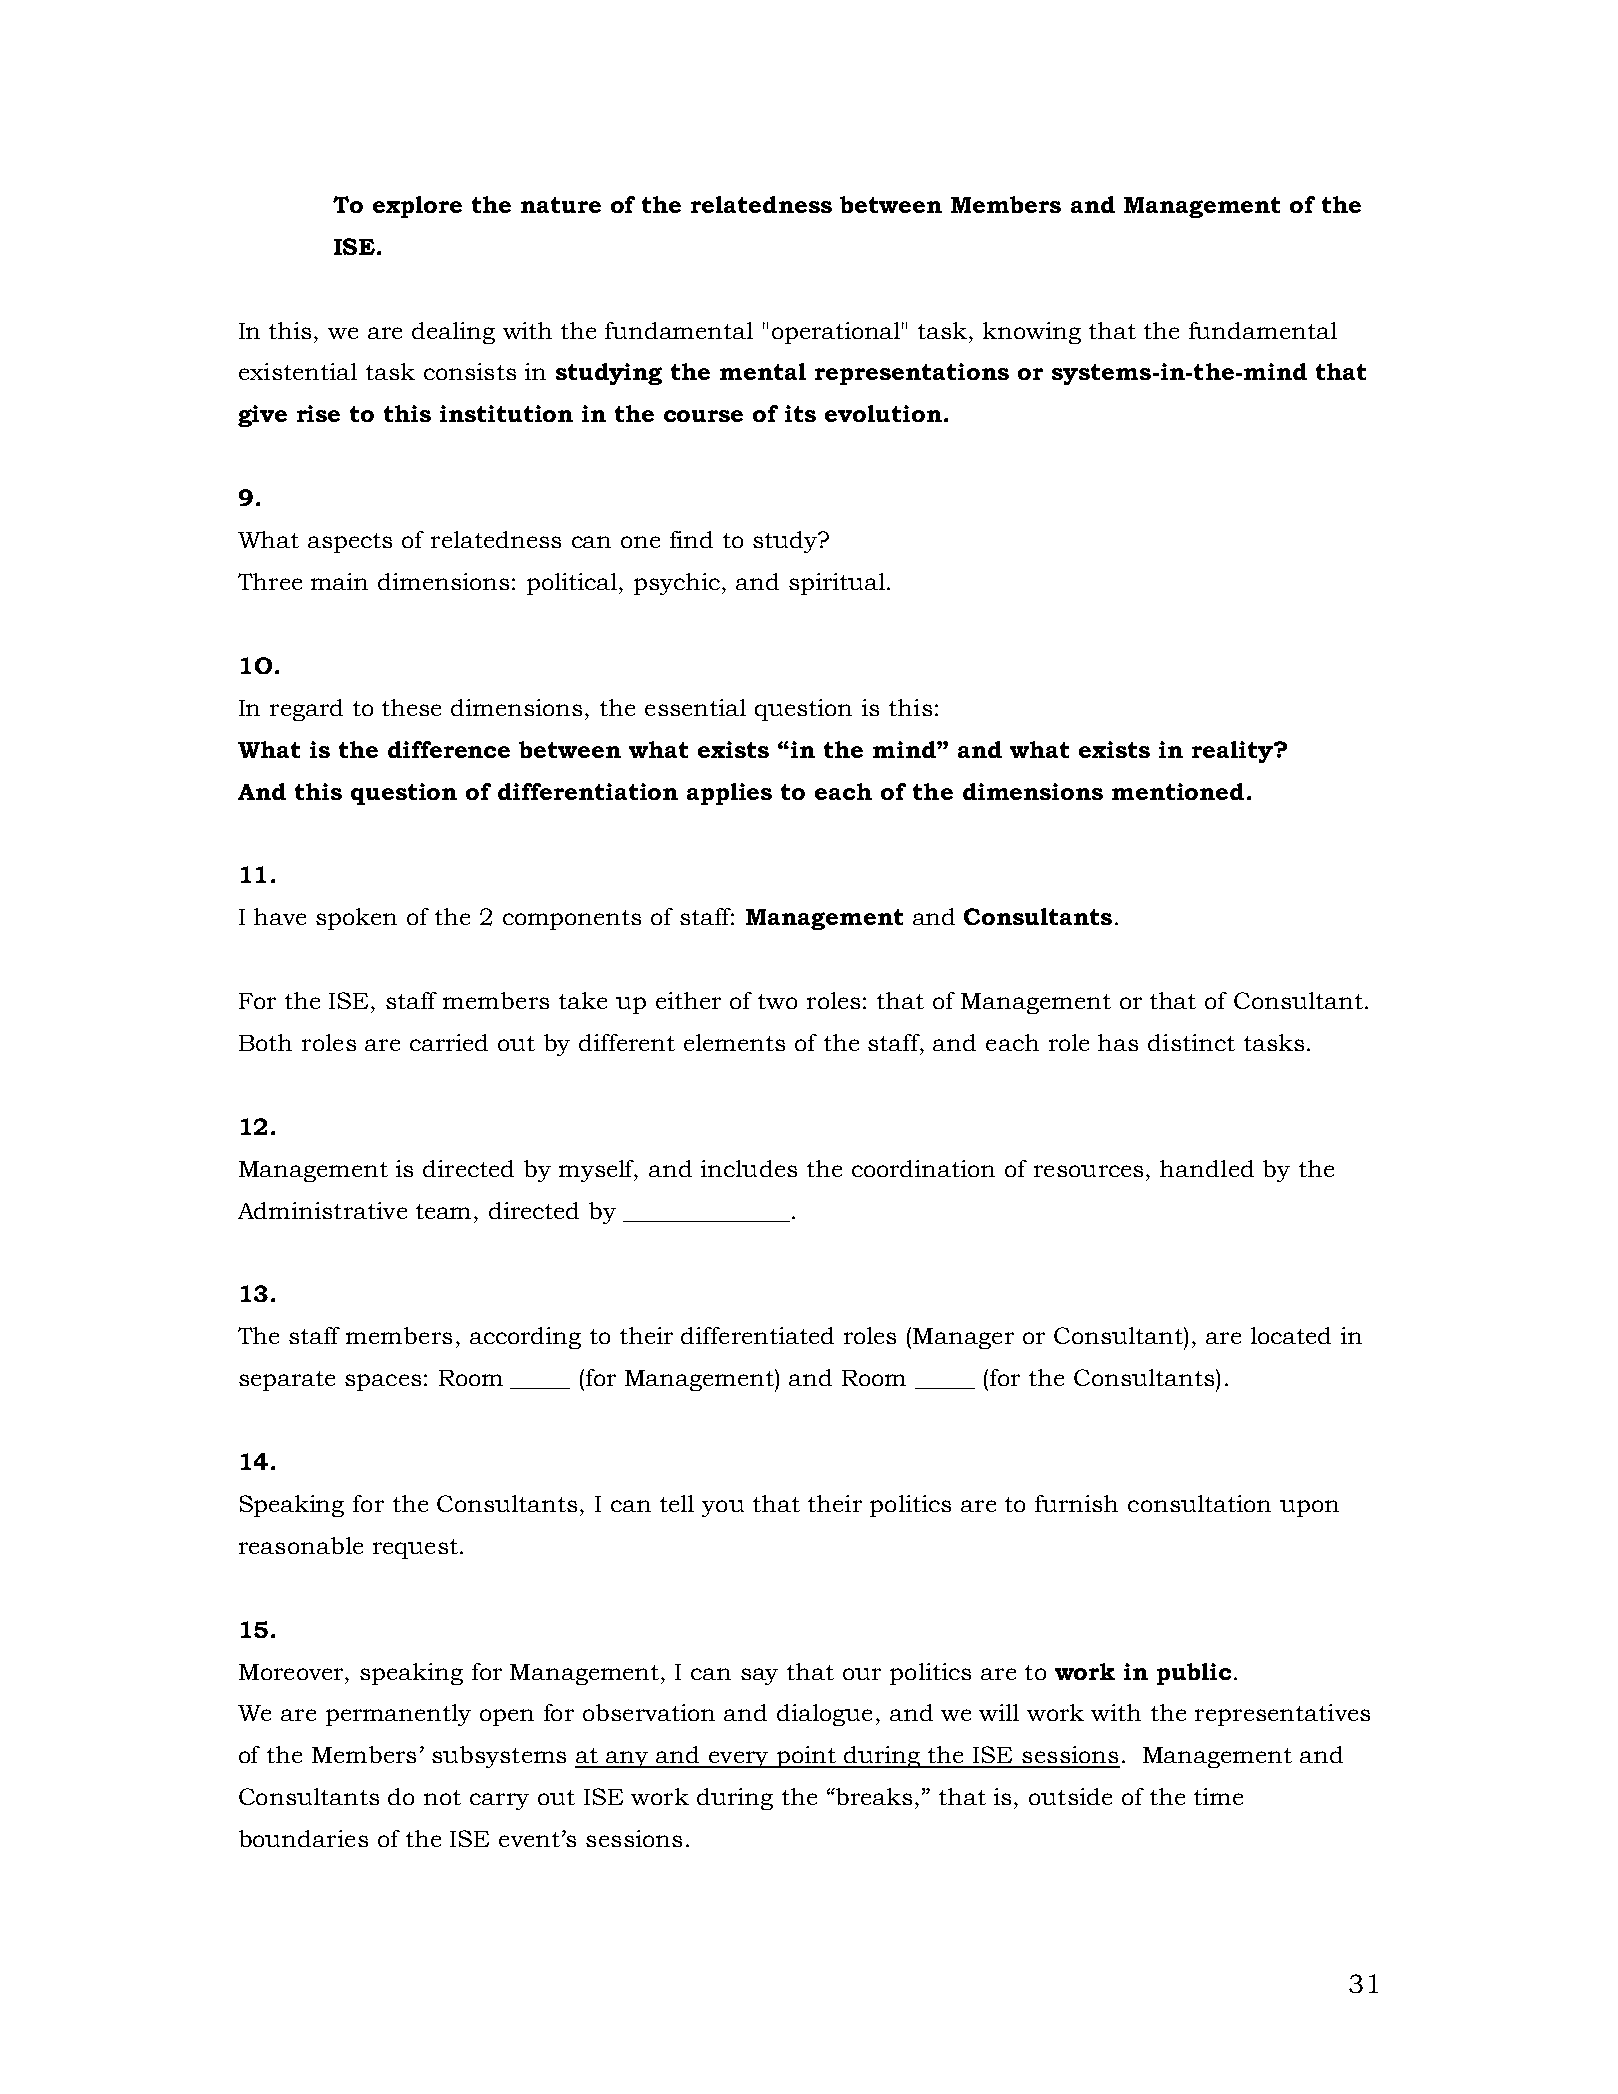 Image resolution: width=1618 pixels, height=2094 pixels. I want to click on time, so click(1218, 1796).
